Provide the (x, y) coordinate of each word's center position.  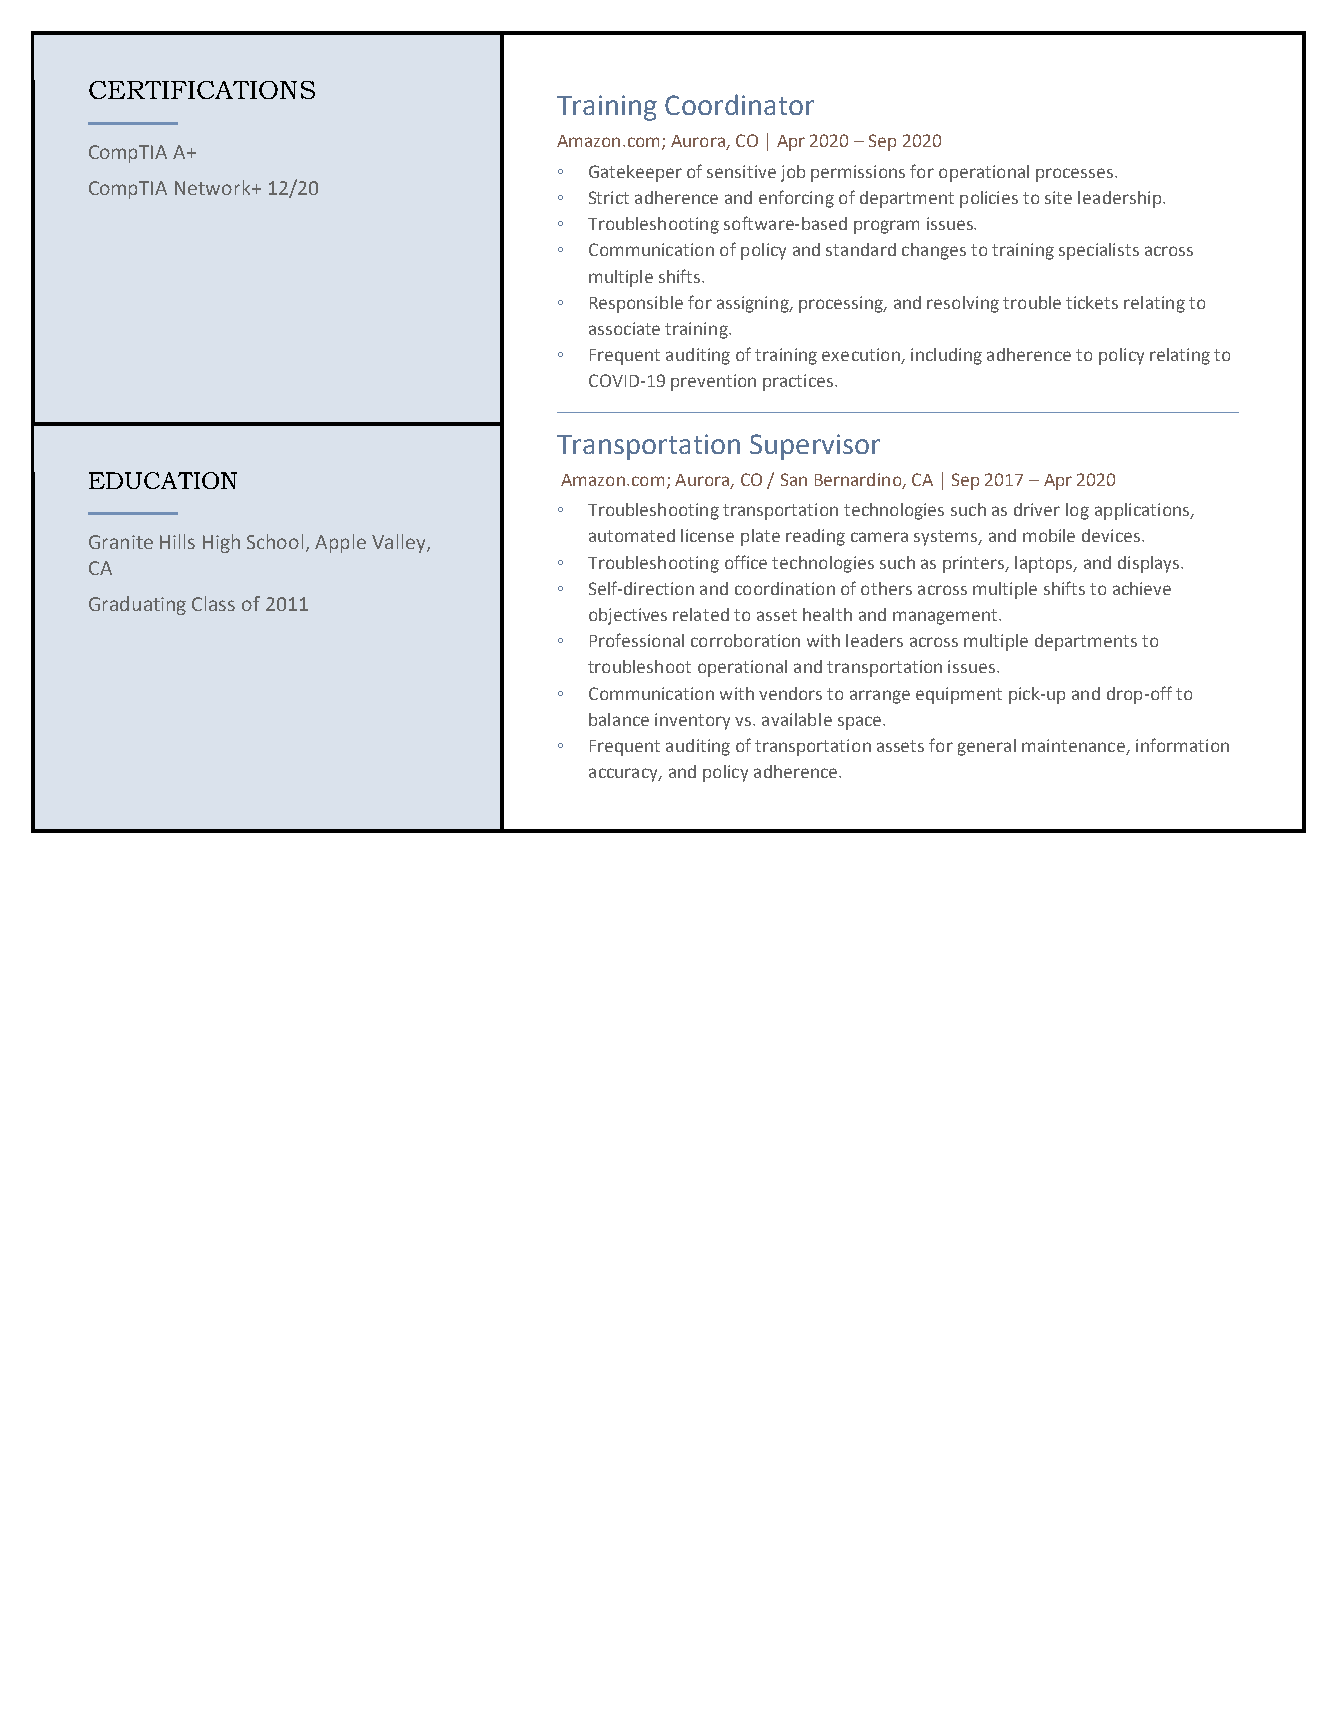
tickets (1092, 302)
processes (1074, 175)
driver (1037, 509)
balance (619, 719)
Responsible (636, 304)
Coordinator (739, 104)
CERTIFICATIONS (202, 90)
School (275, 541)
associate (624, 328)
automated (632, 535)
